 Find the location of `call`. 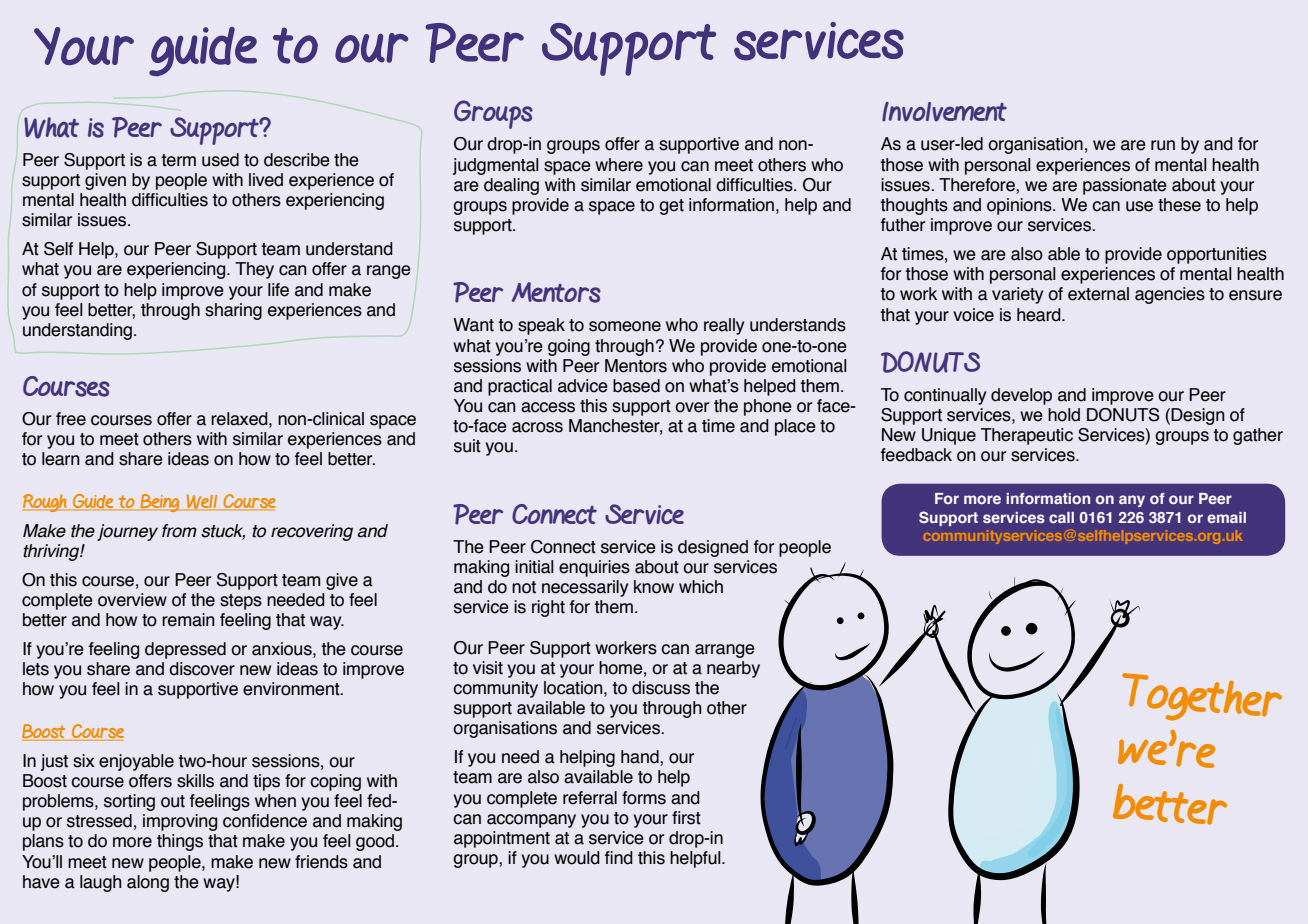

call is located at coordinates (1061, 517).
